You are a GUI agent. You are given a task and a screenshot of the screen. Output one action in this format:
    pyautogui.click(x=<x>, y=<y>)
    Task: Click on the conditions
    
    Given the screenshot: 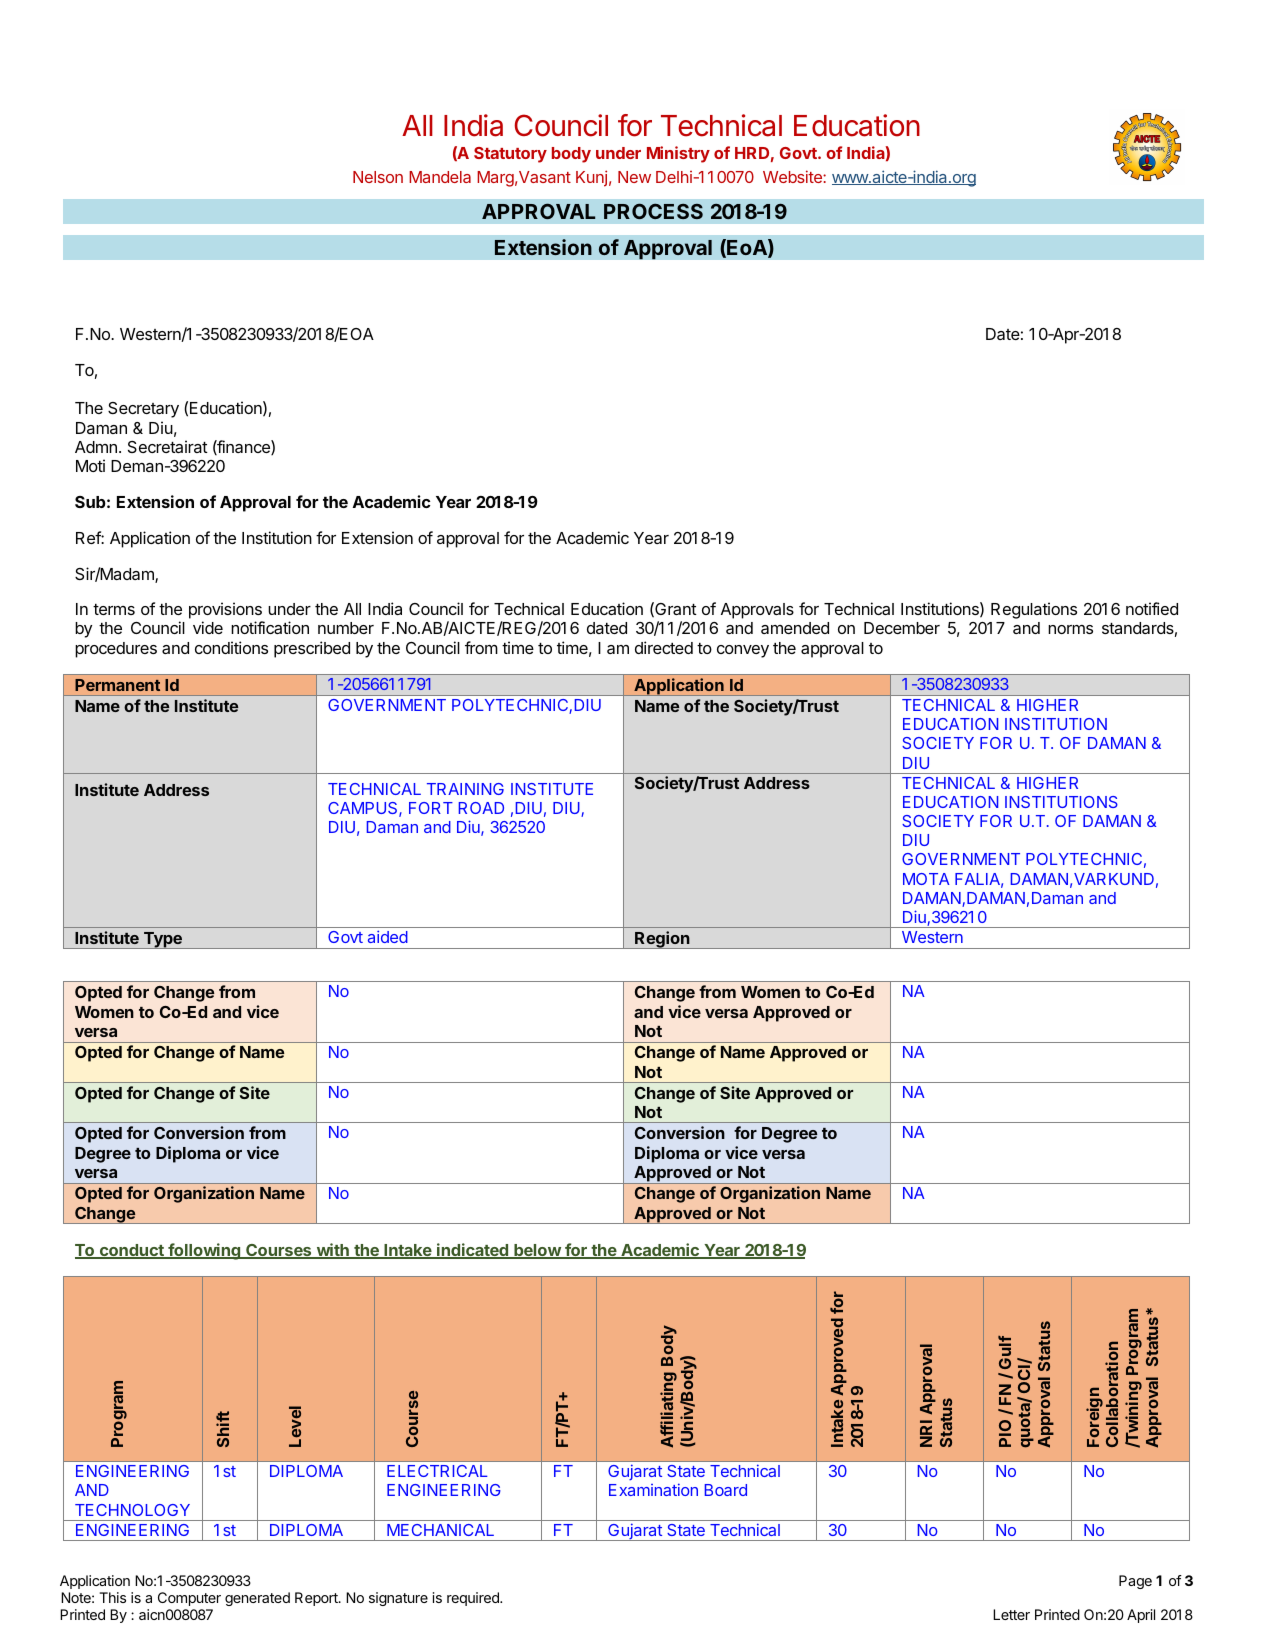 What is the action you would take?
    pyautogui.click(x=231, y=647)
